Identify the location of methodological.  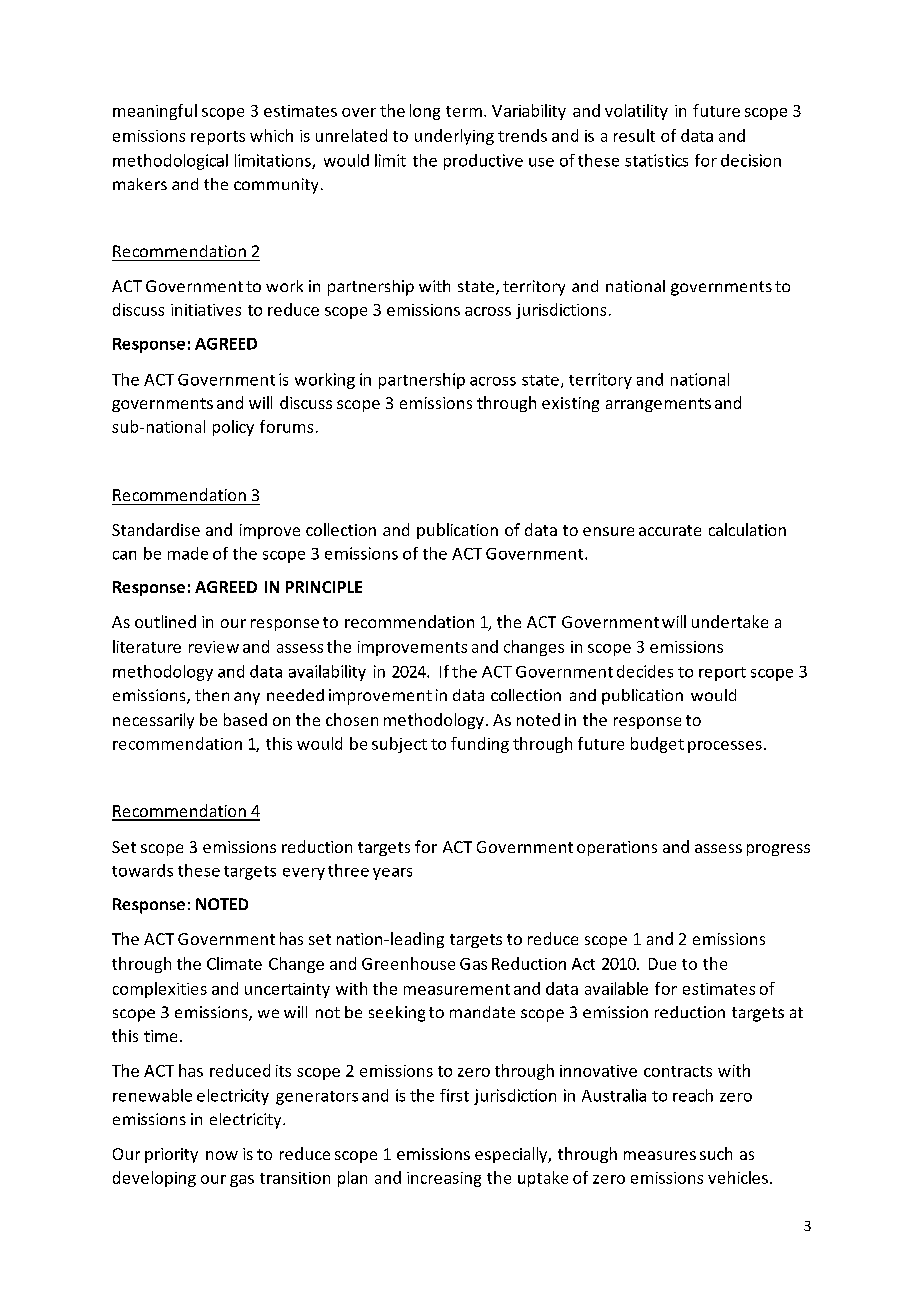
(170, 162).
